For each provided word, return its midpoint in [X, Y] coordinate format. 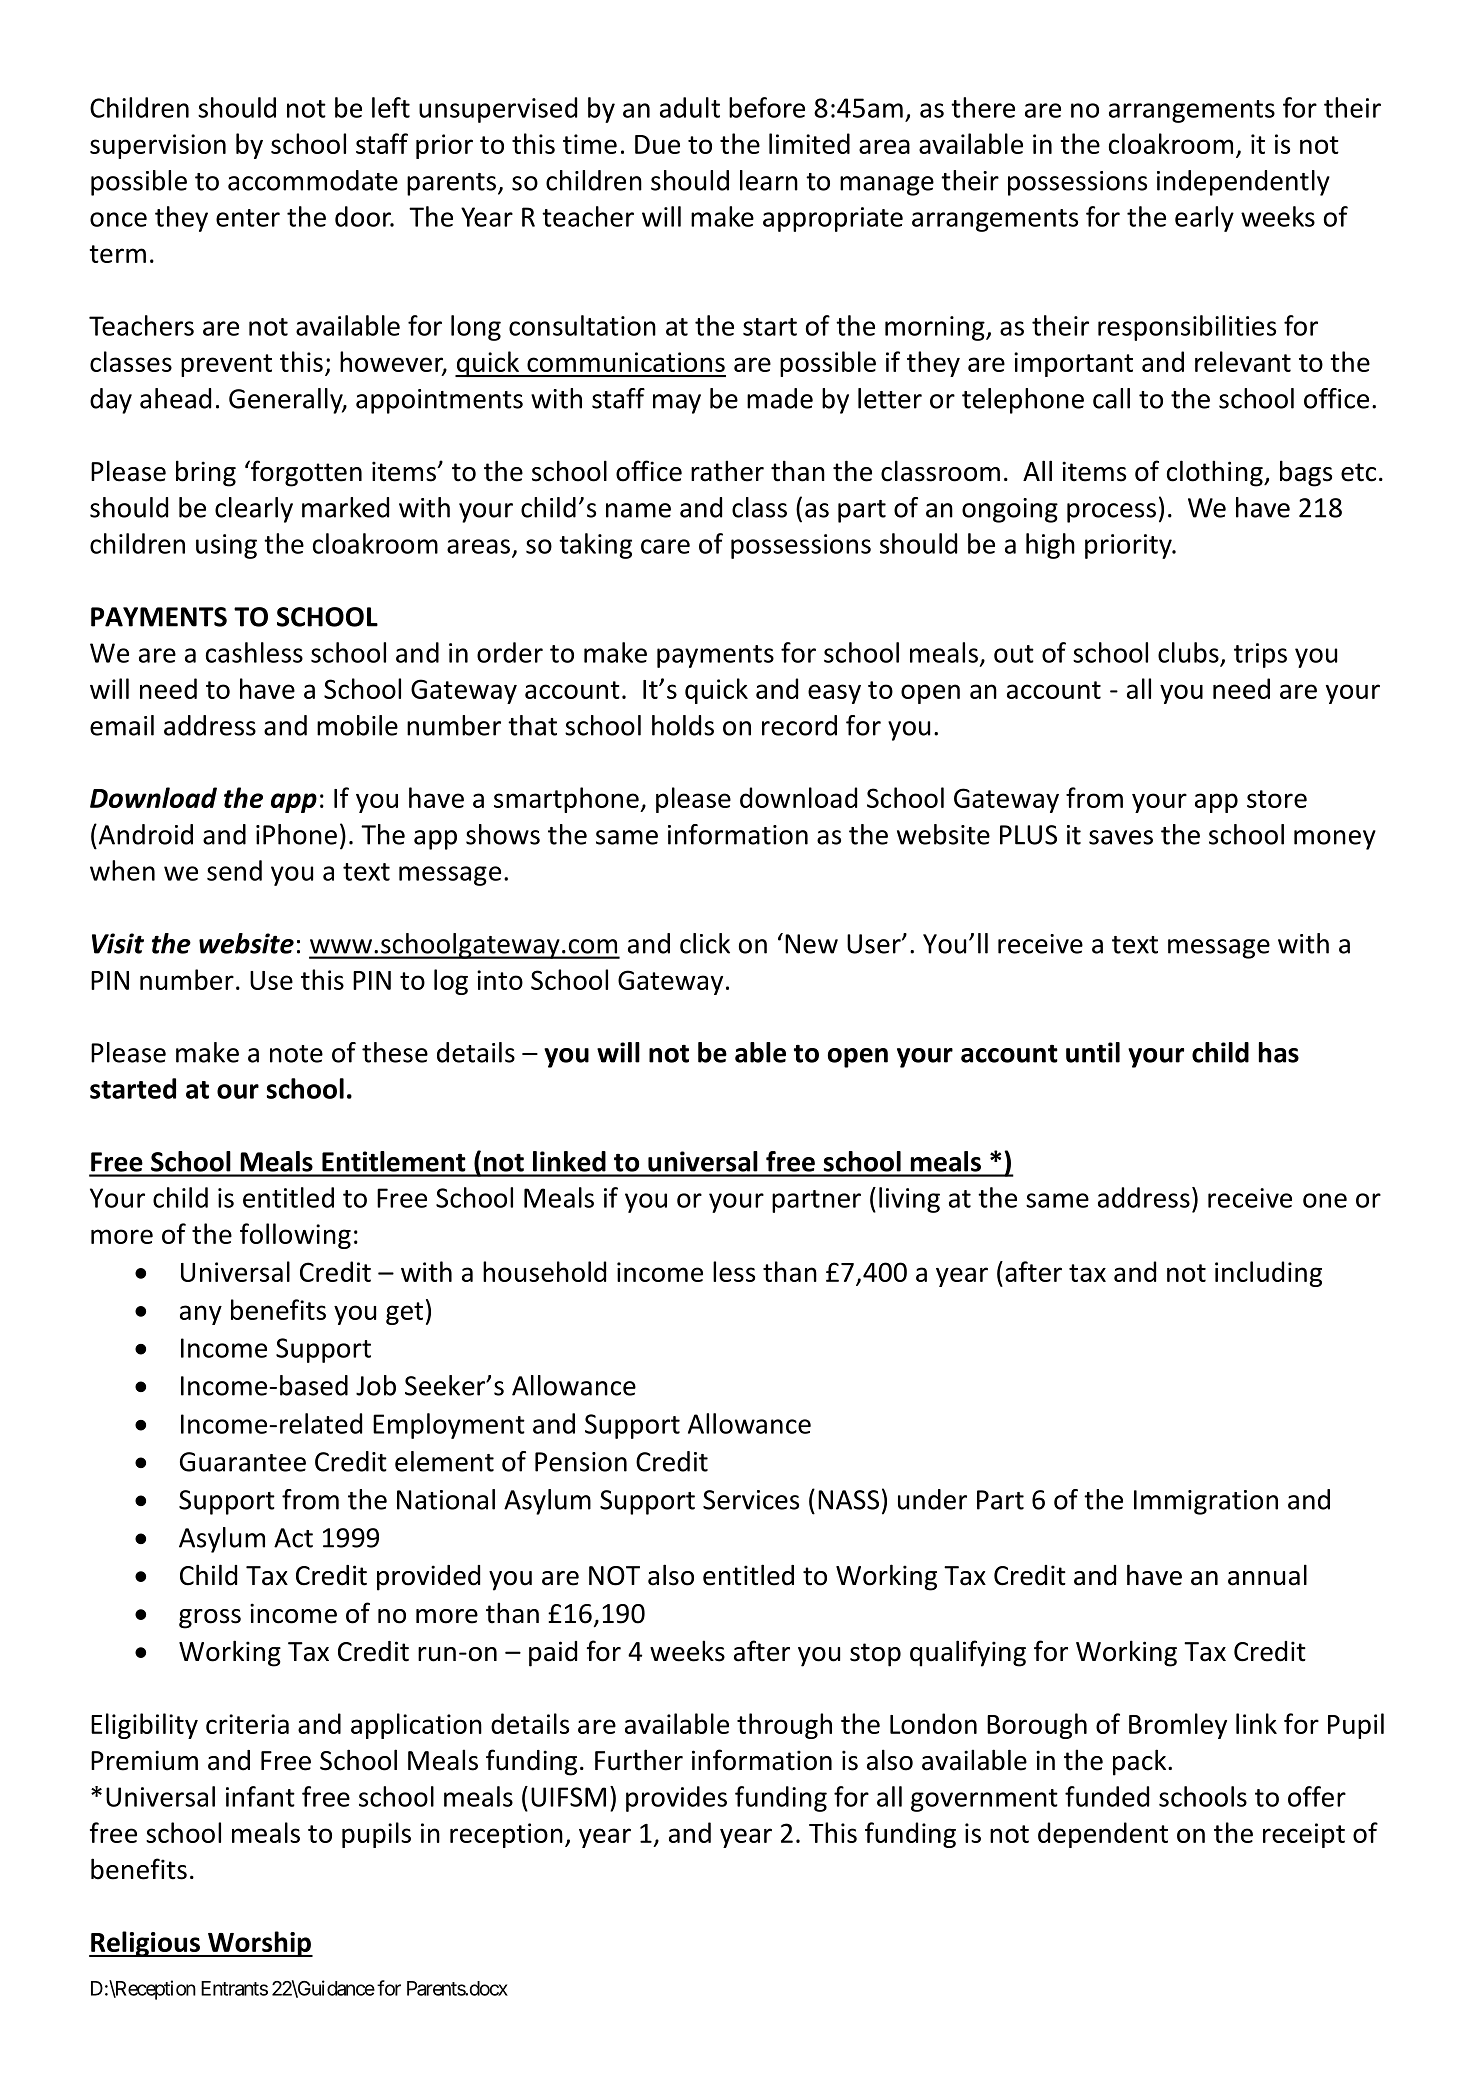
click [705, 943]
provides [676, 1799]
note [296, 1054]
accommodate [313, 180]
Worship [259, 1944]
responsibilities [1187, 328]
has [1279, 1052]
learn [769, 180]
